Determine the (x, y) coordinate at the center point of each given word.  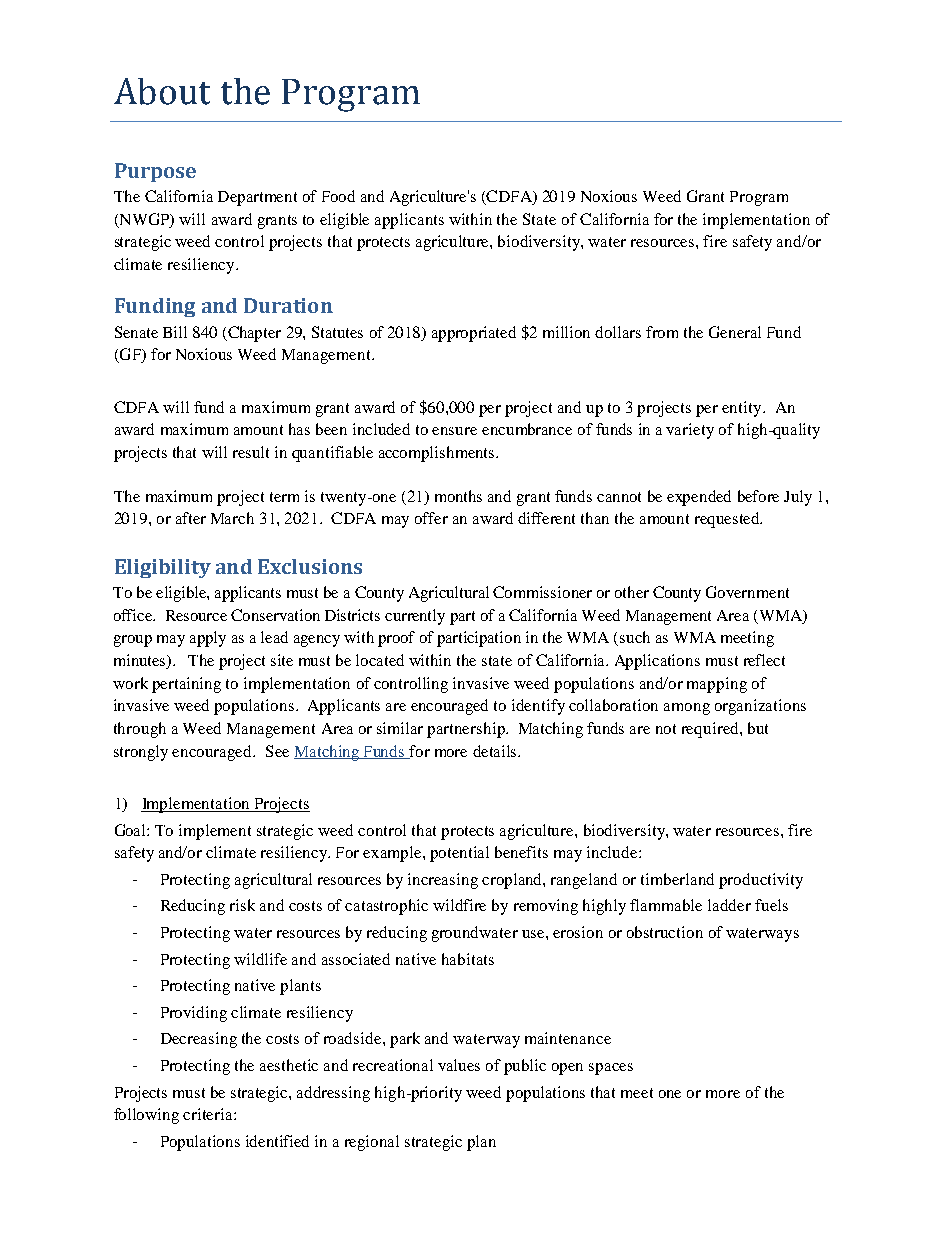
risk (242, 905)
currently (415, 617)
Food (338, 196)
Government (747, 592)
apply (208, 639)
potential (459, 854)
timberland (677, 879)
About (162, 91)
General (735, 332)
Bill (175, 332)
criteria (209, 1114)
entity (743, 409)
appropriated (474, 334)
